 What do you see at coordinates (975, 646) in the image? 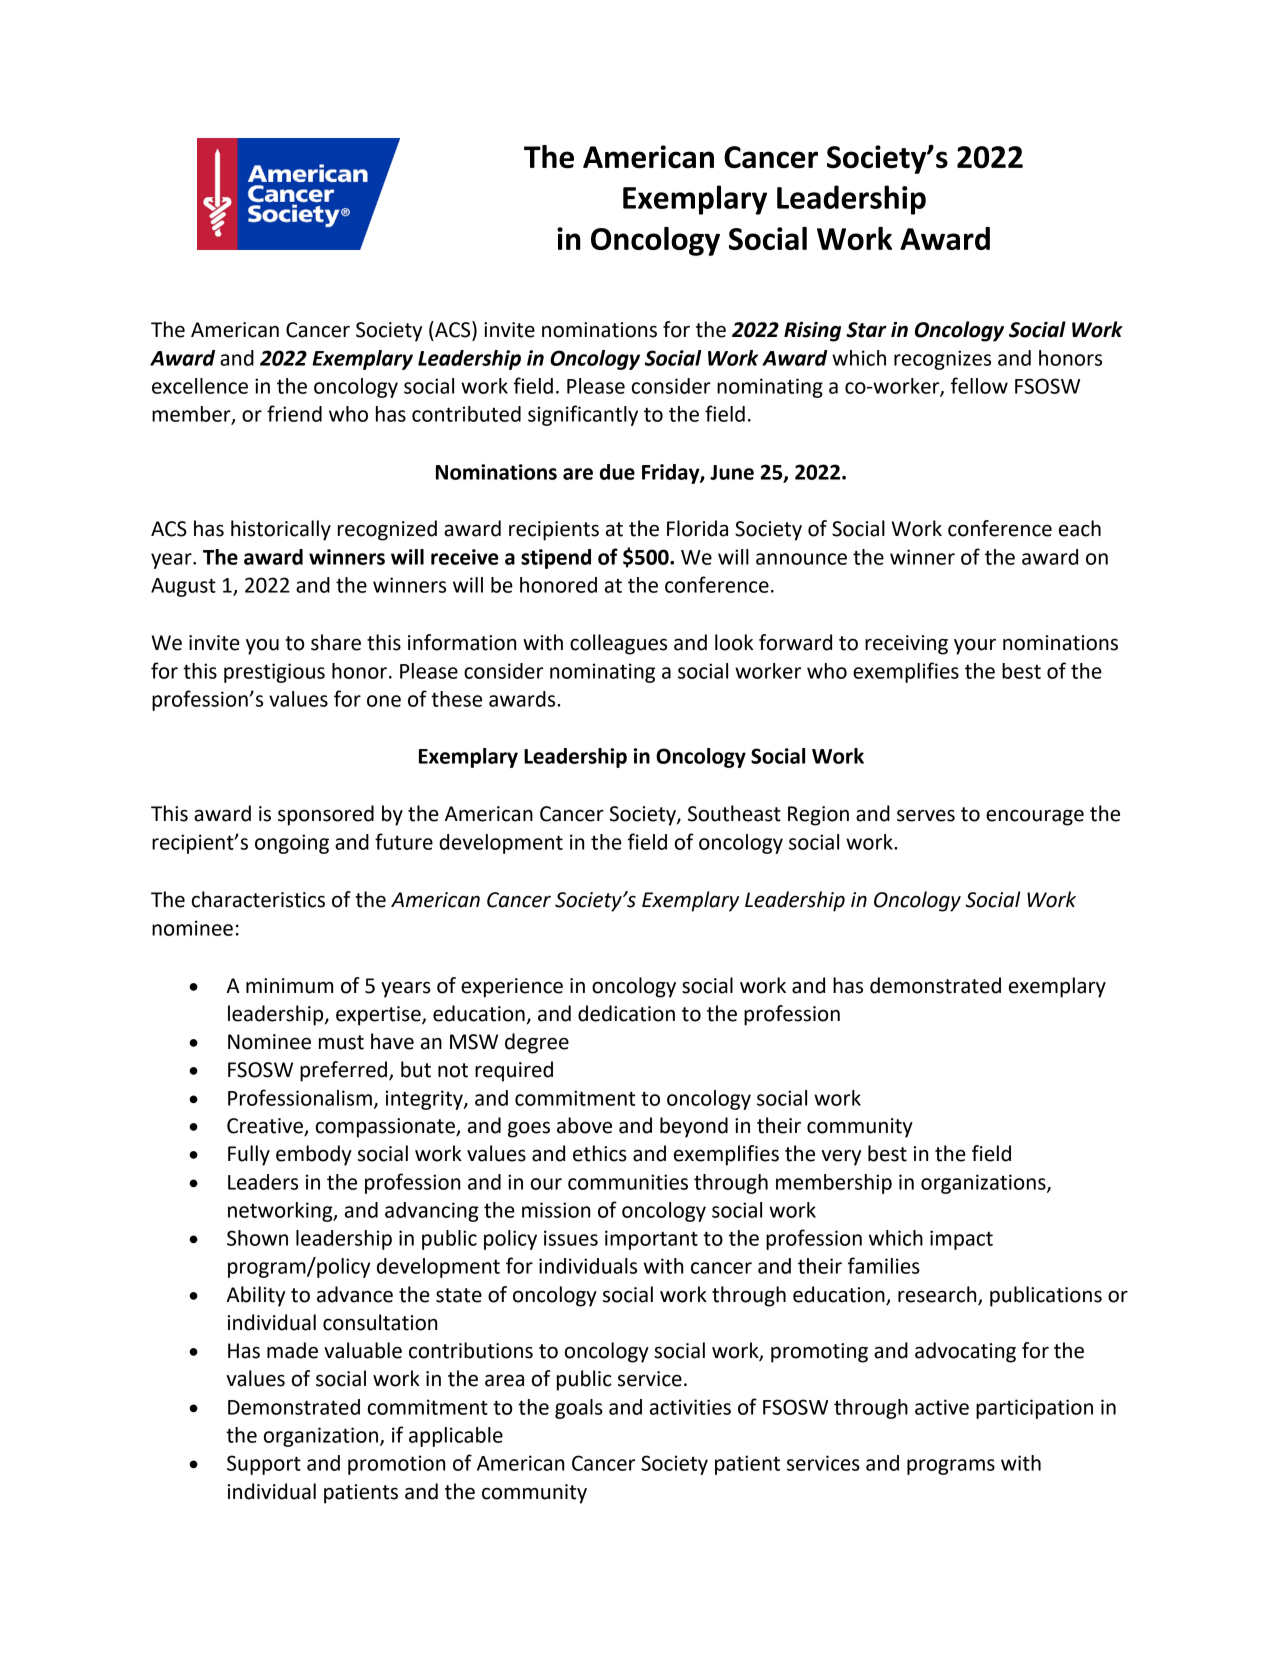
I see `your` at bounding box center [975, 646].
